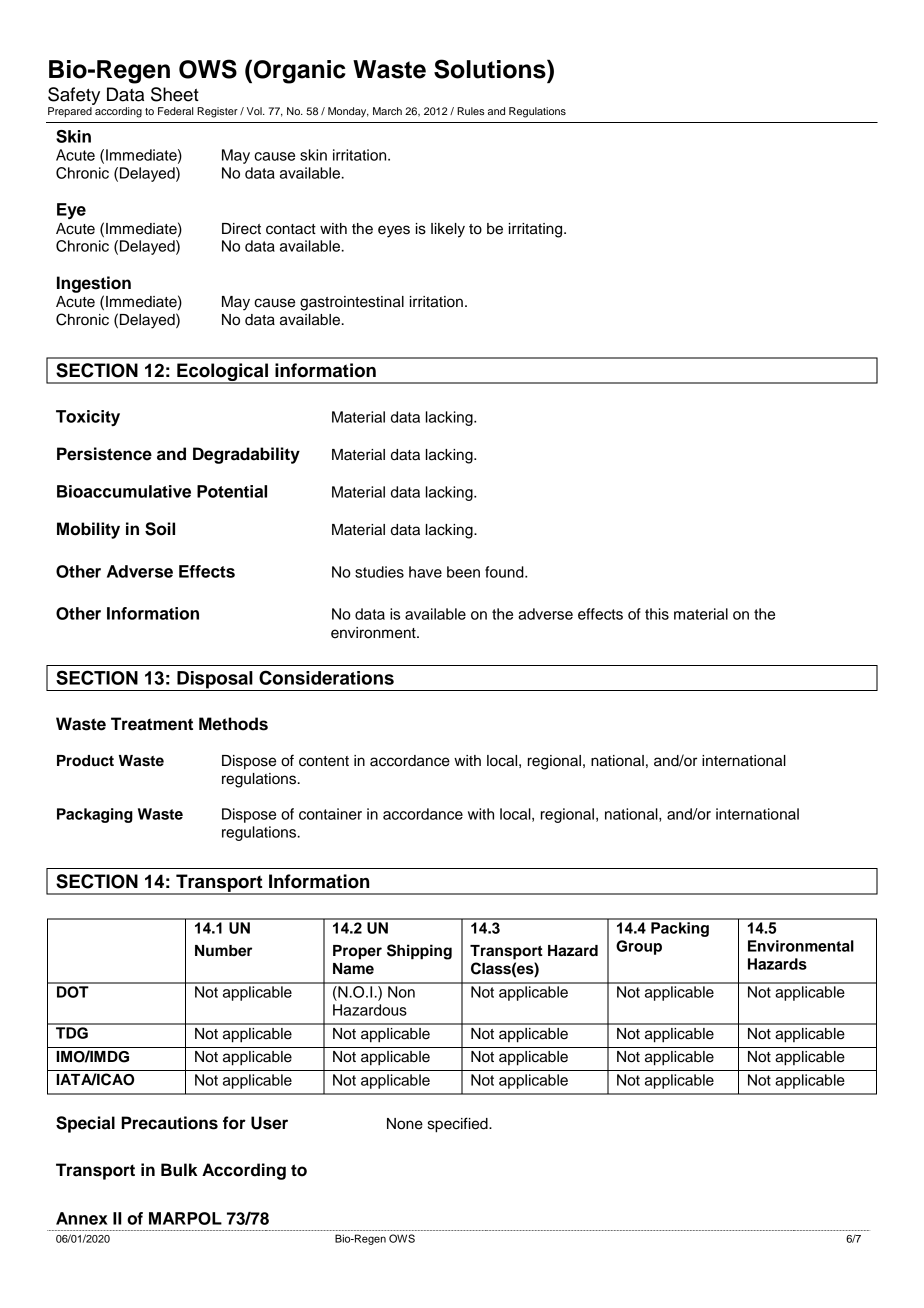 The image size is (924, 1308). What do you see at coordinates (326, 677) in the screenshot?
I see `Considerations` at bounding box center [326, 677].
